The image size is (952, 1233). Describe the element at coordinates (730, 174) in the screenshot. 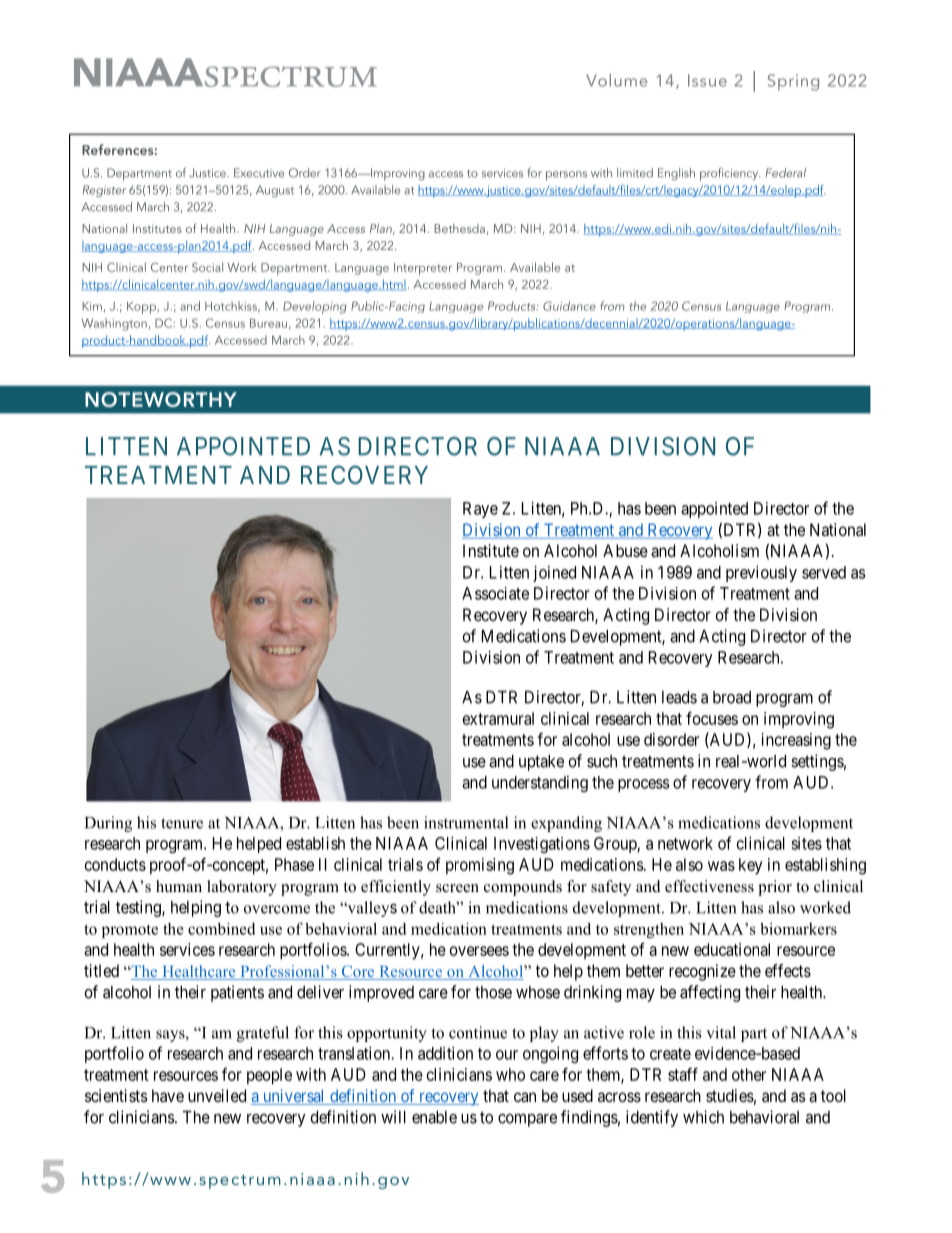

I see `proficiency` at that location.
